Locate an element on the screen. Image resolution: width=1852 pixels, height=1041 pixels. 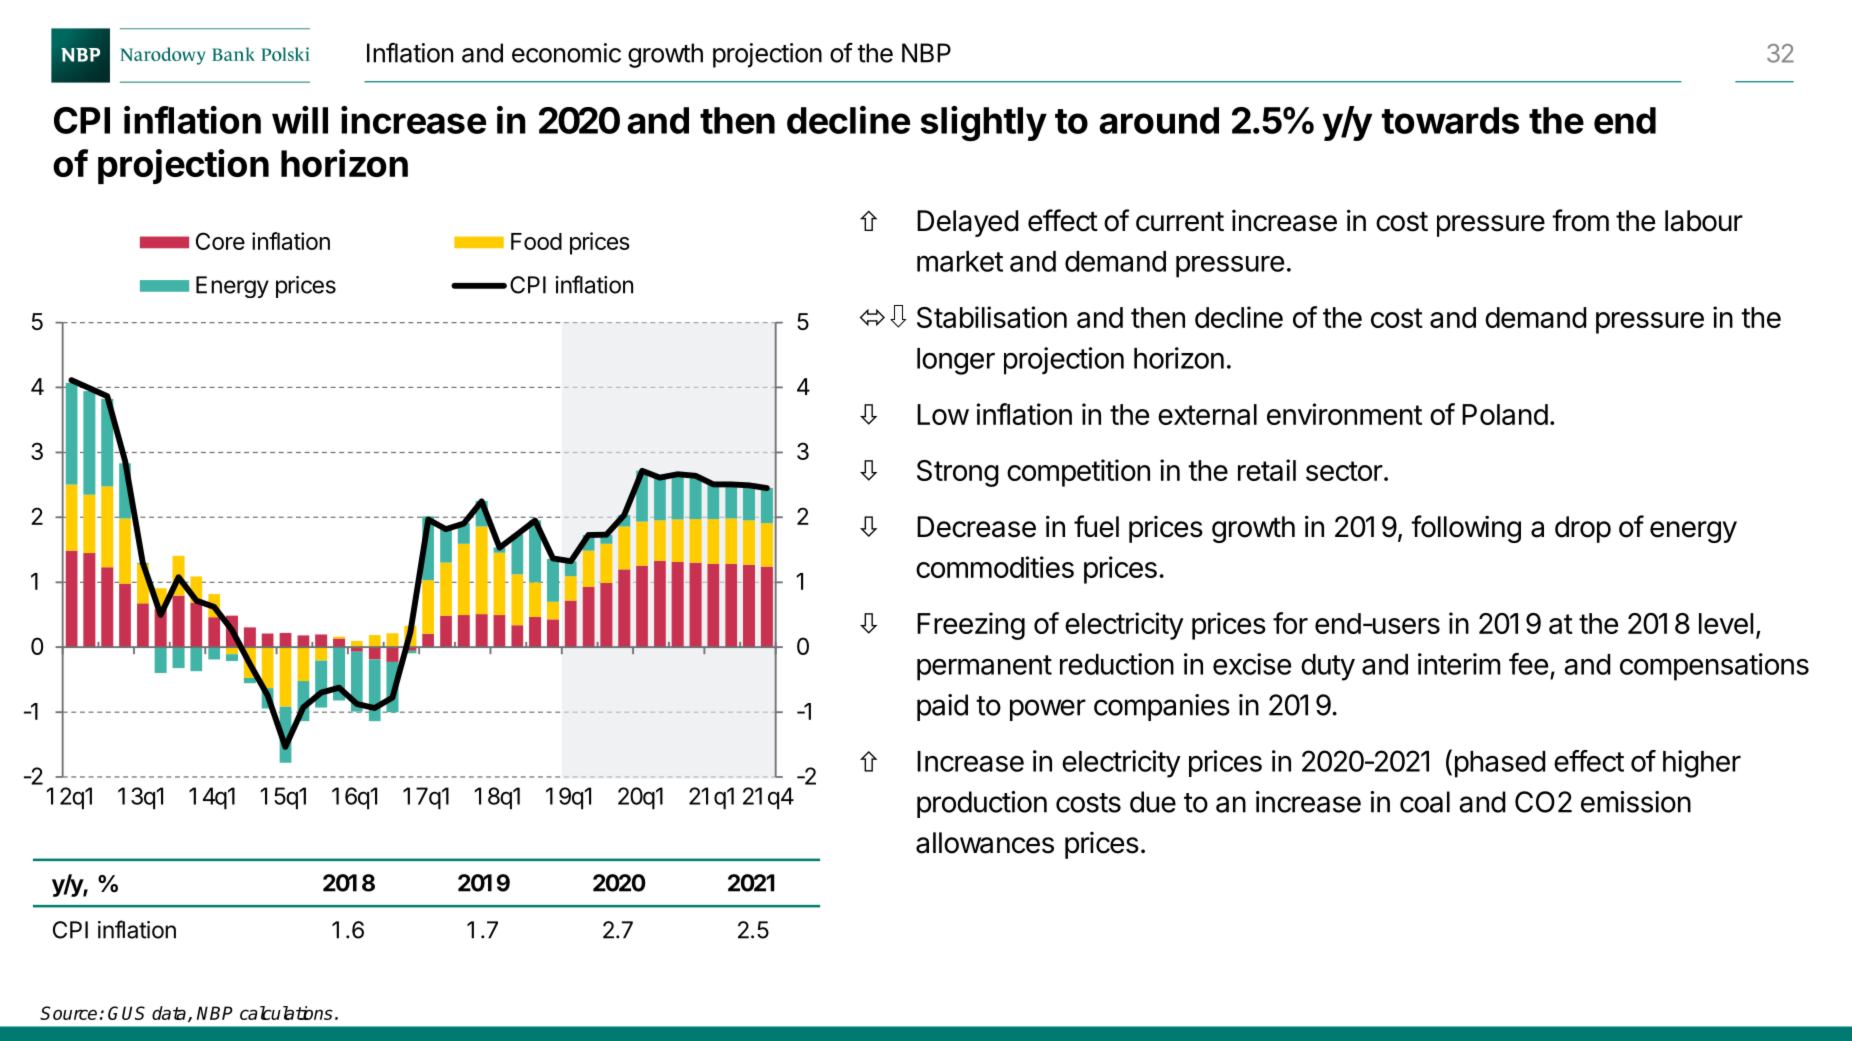
drop is located at coordinates (1583, 529).
